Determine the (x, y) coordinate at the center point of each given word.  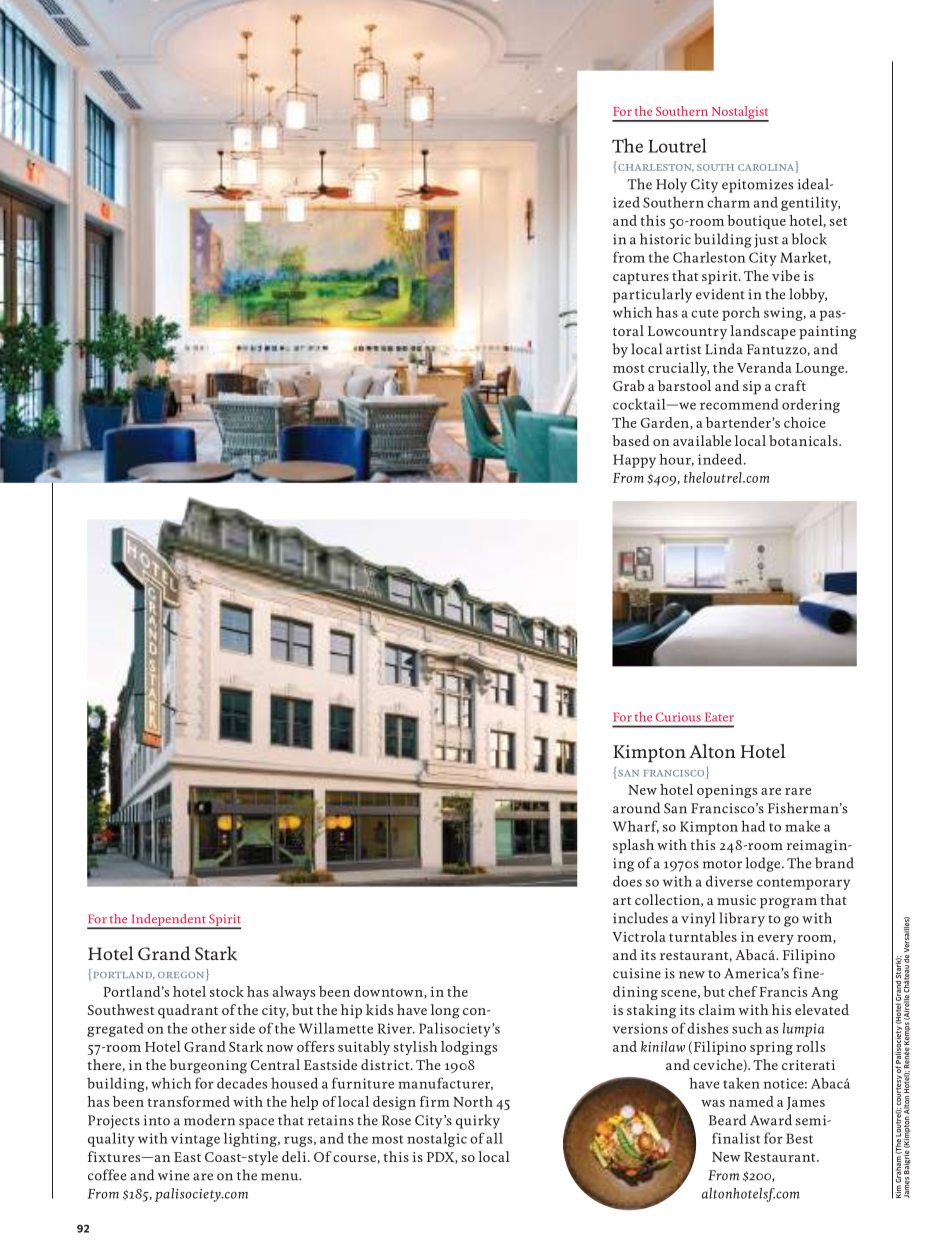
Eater (719, 717)
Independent (168, 921)
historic (665, 239)
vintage (195, 1140)
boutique (756, 222)
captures (641, 278)
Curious (678, 717)
